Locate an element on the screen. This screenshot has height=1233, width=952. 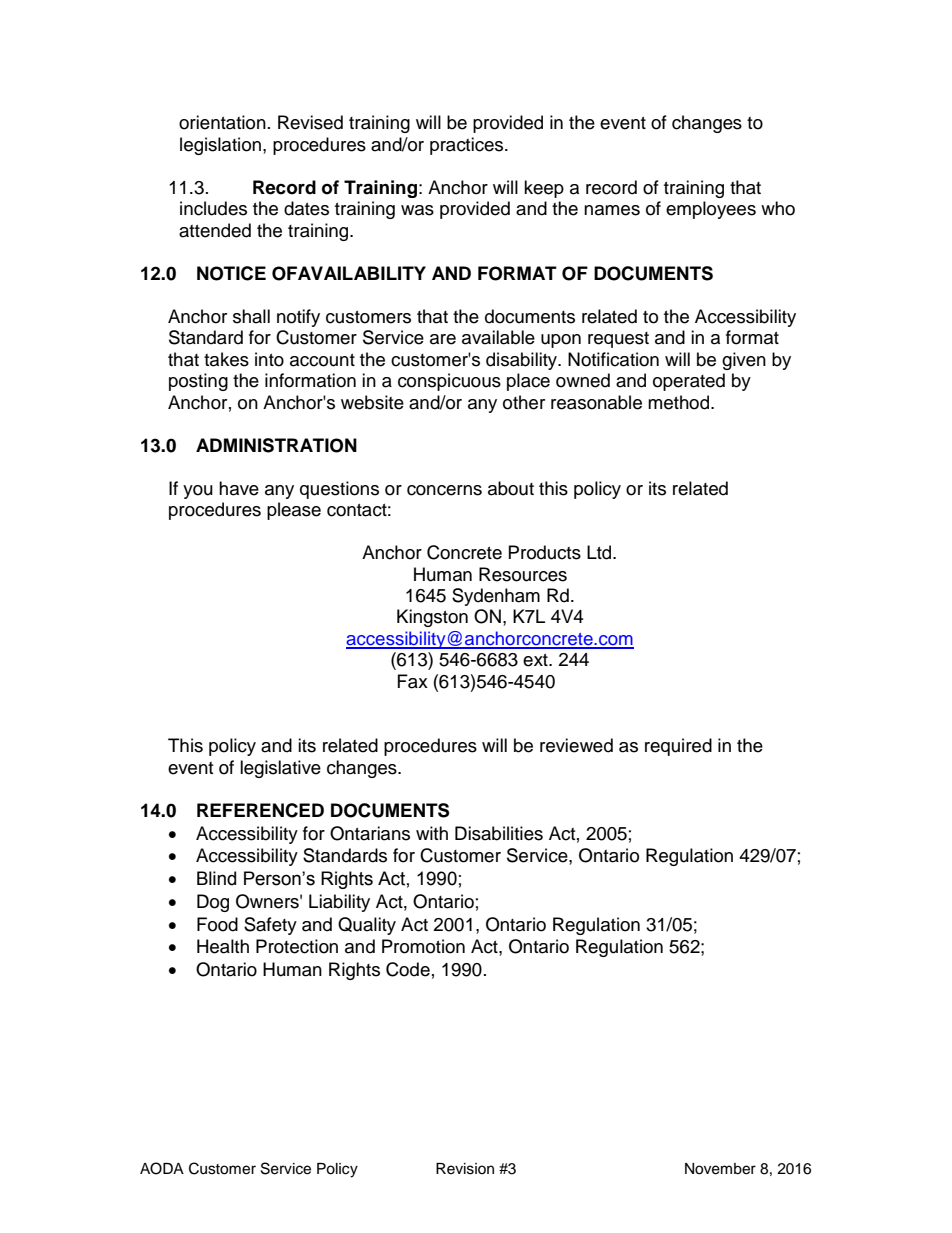
required is located at coordinates (678, 747).
